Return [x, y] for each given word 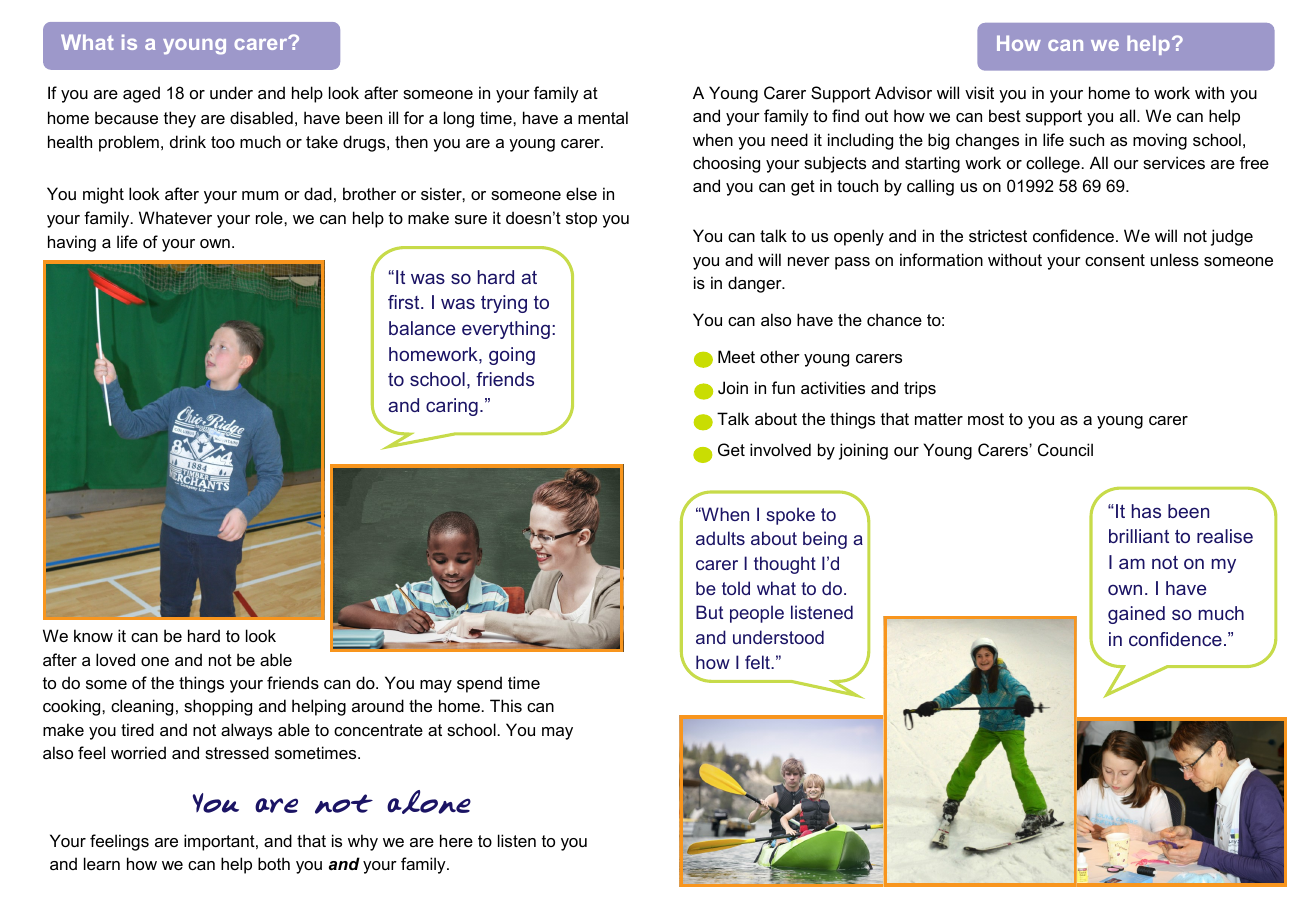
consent [1115, 260]
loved [115, 659]
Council [1065, 449]
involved [780, 449]
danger [756, 284]
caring [452, 407]
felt [759, 662]
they [180, 119]
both [274, 863]
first [405, 302]
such [1086, 139]
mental [603, 117]
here [456, 840]
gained [1136, 615]
